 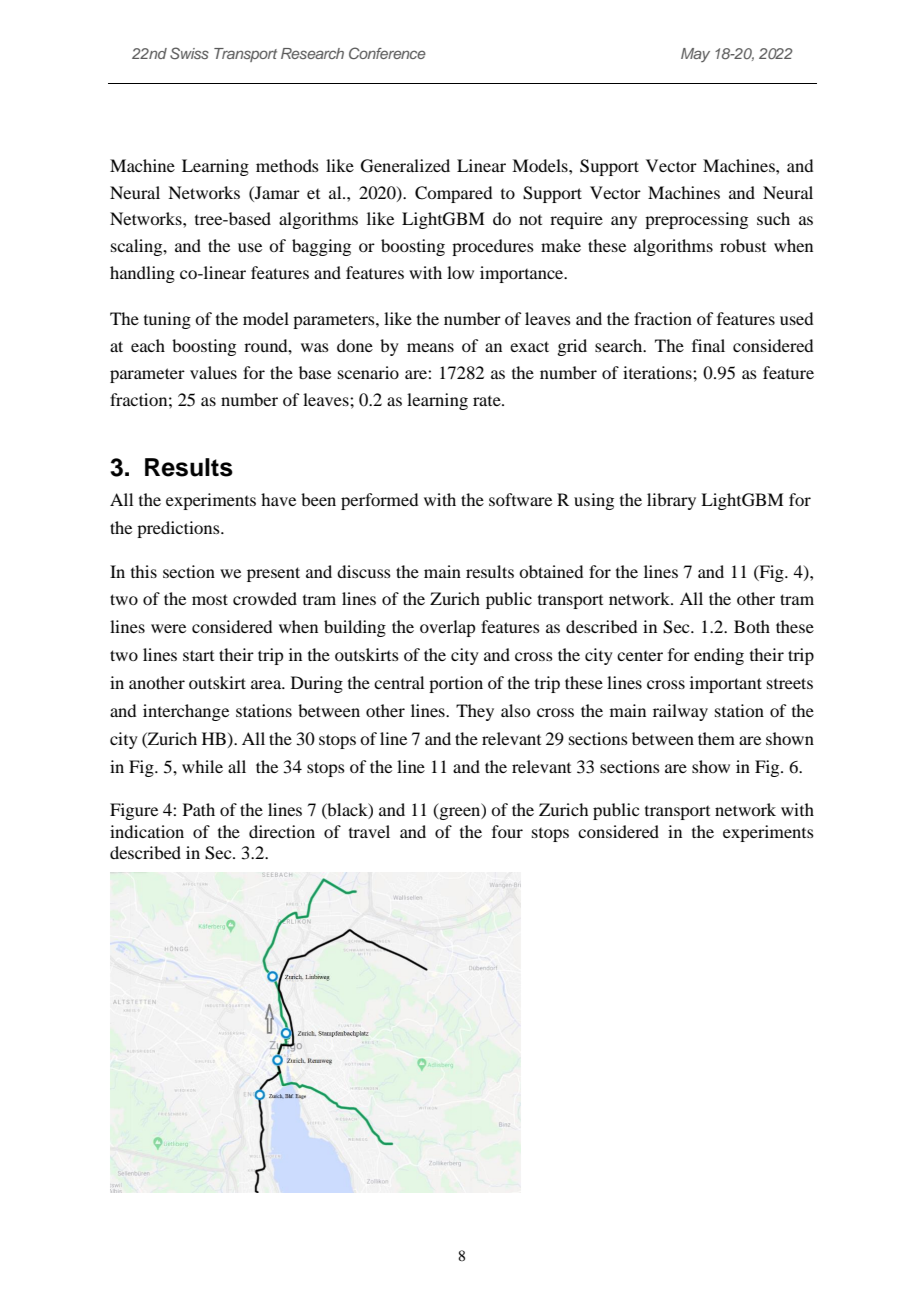 What do you see at coordinates (671, 501) in the screenshot?
I see `library` at bounding box center [671, 501].
